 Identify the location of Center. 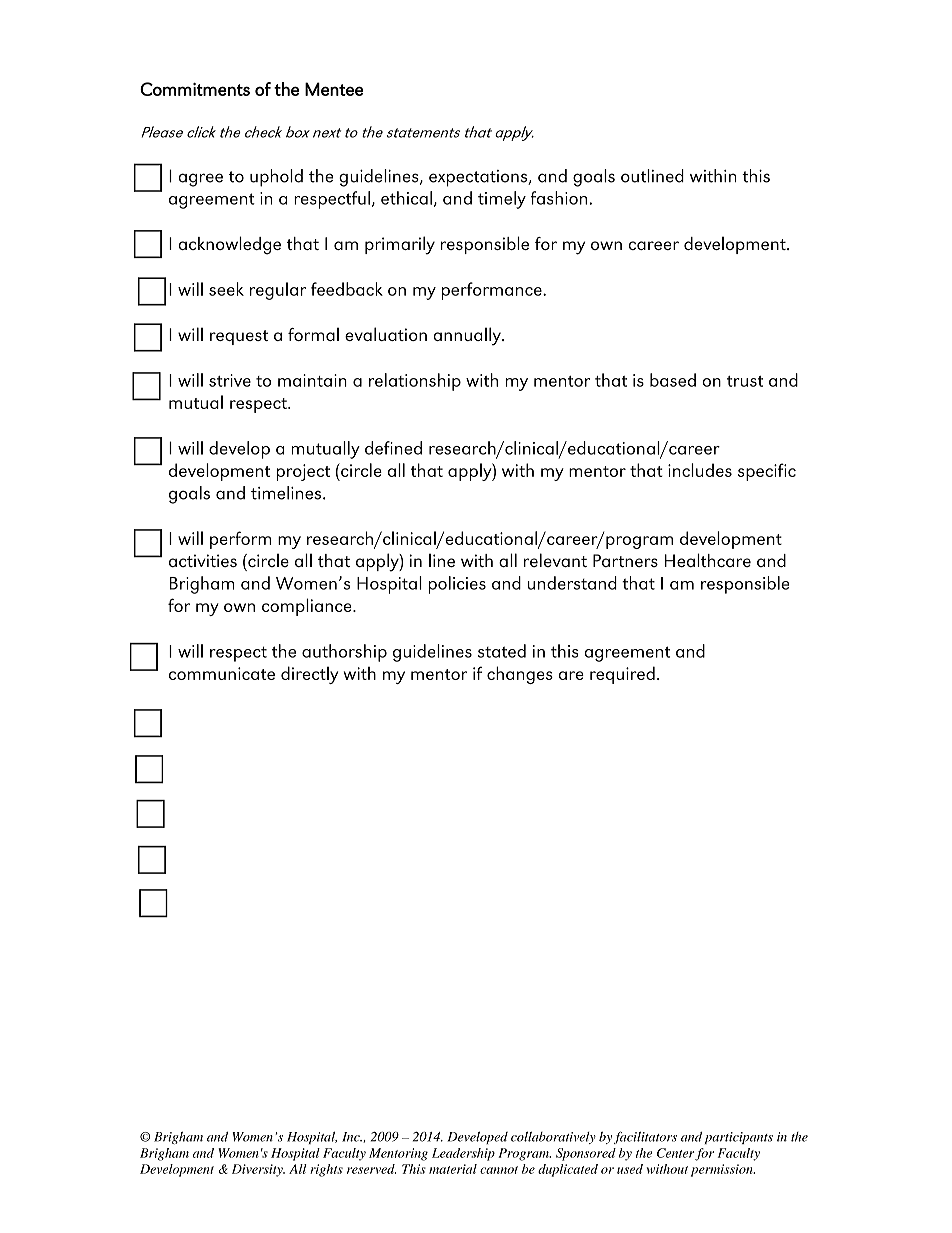
(675, 1153).
